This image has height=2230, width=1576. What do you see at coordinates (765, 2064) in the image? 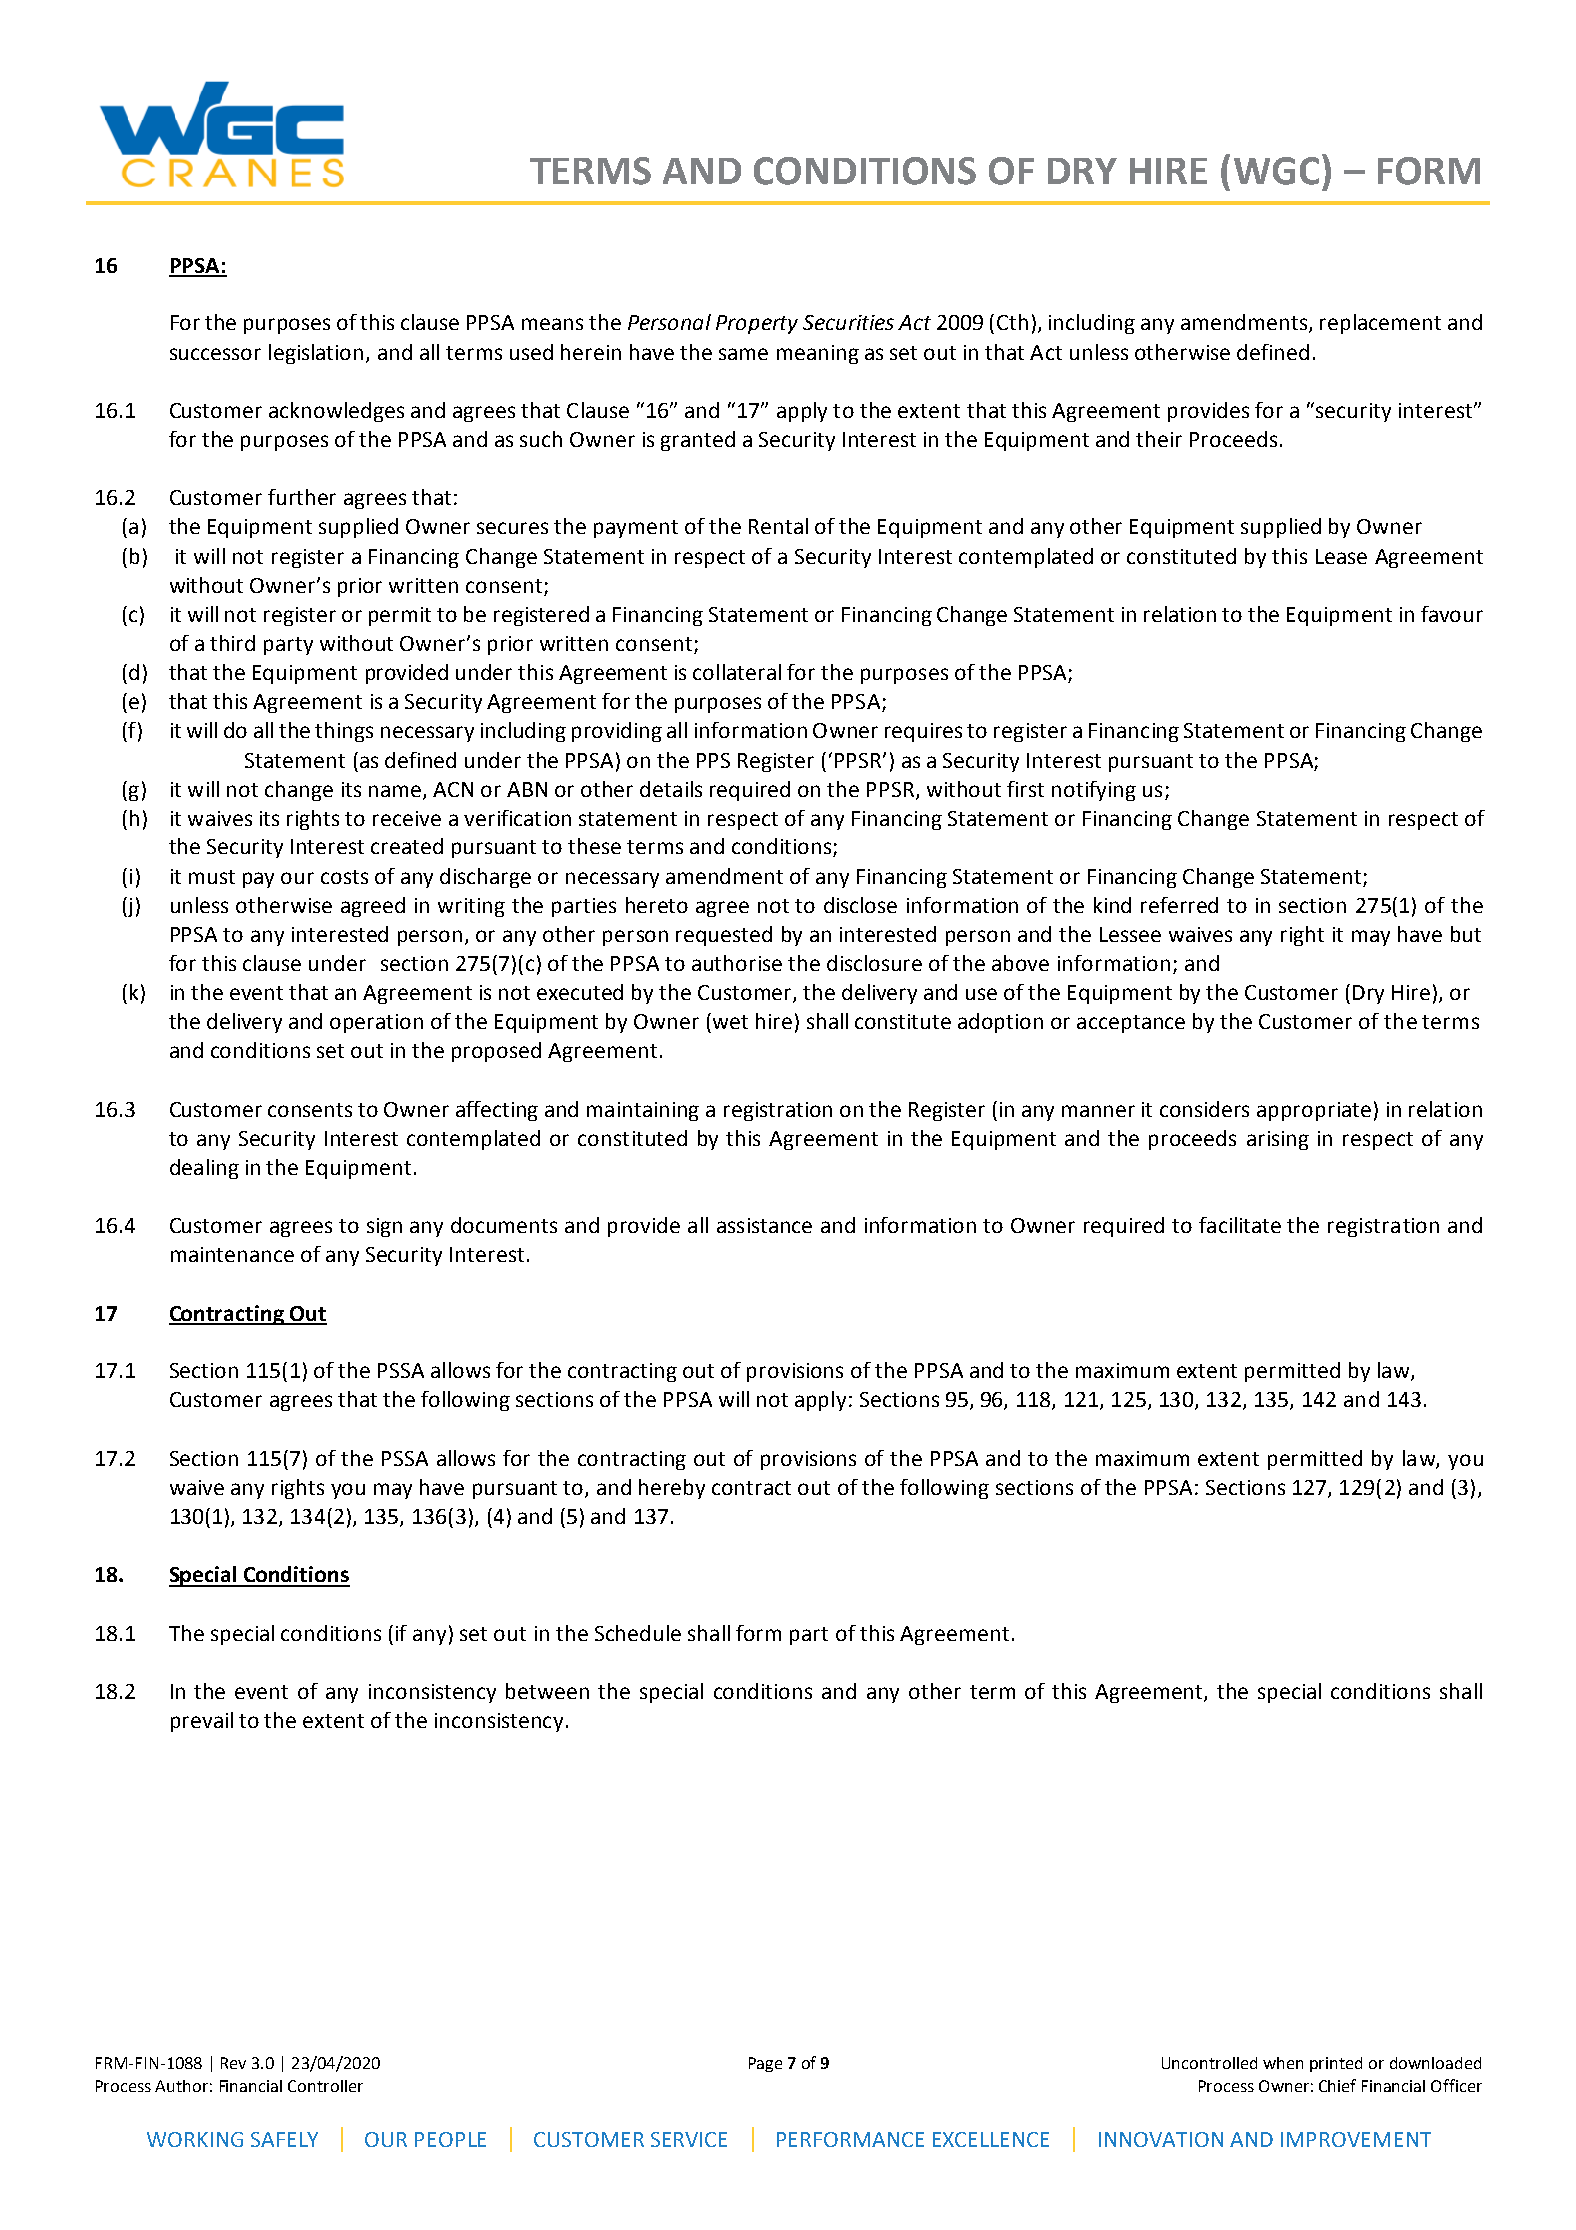
I see `Page` at bounding box center [765, 2064].
